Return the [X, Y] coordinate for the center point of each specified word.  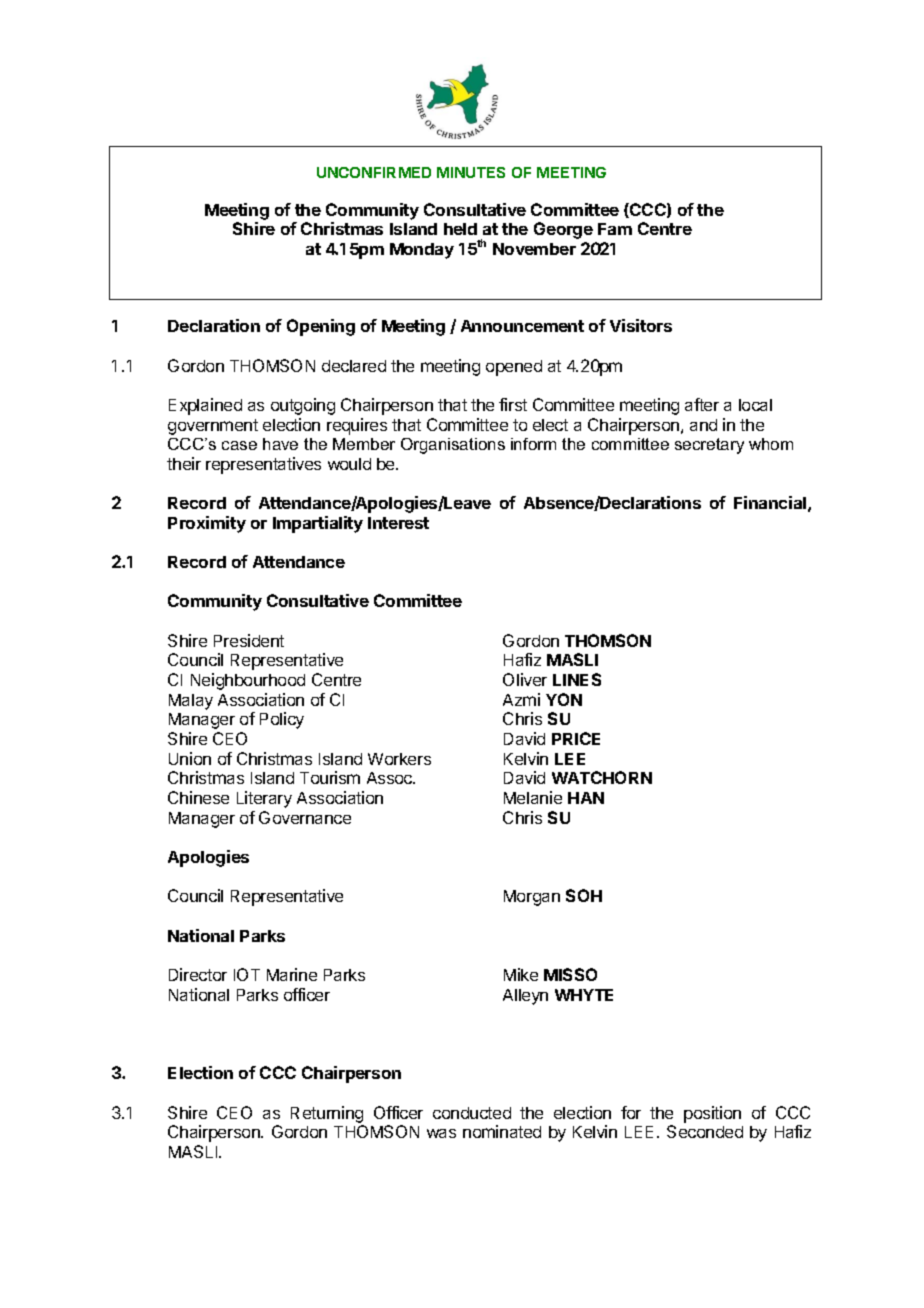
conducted [472, 1113]
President [249, 640]
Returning [327, 1114]
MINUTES [471, 172]
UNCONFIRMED [374, 172]
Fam [615, 229]
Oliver [525, 679]
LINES [577, 679]
